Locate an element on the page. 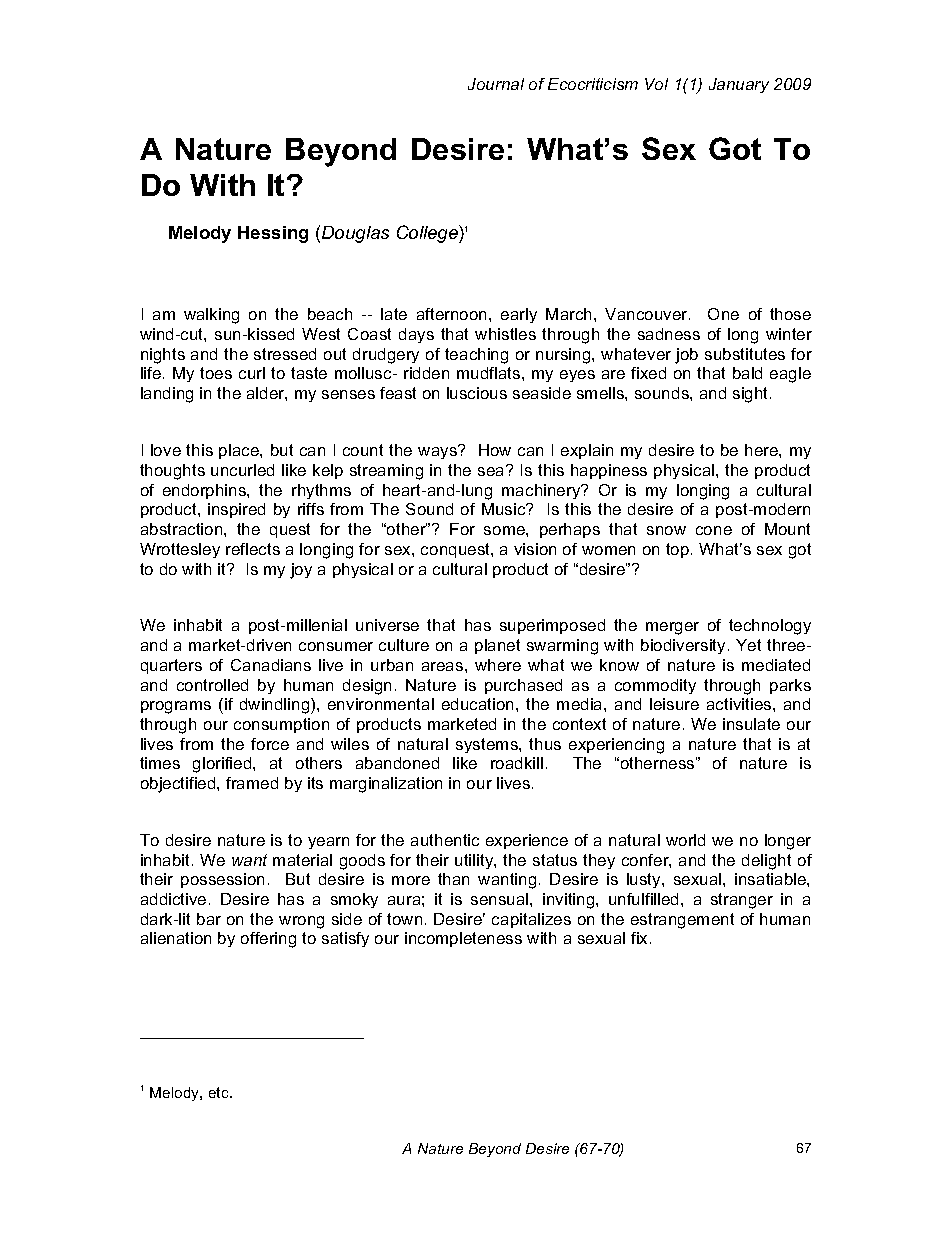 Image resolution: width=952 pixels, height=1233 pixels. framed is located at coordinates (252, 783).
